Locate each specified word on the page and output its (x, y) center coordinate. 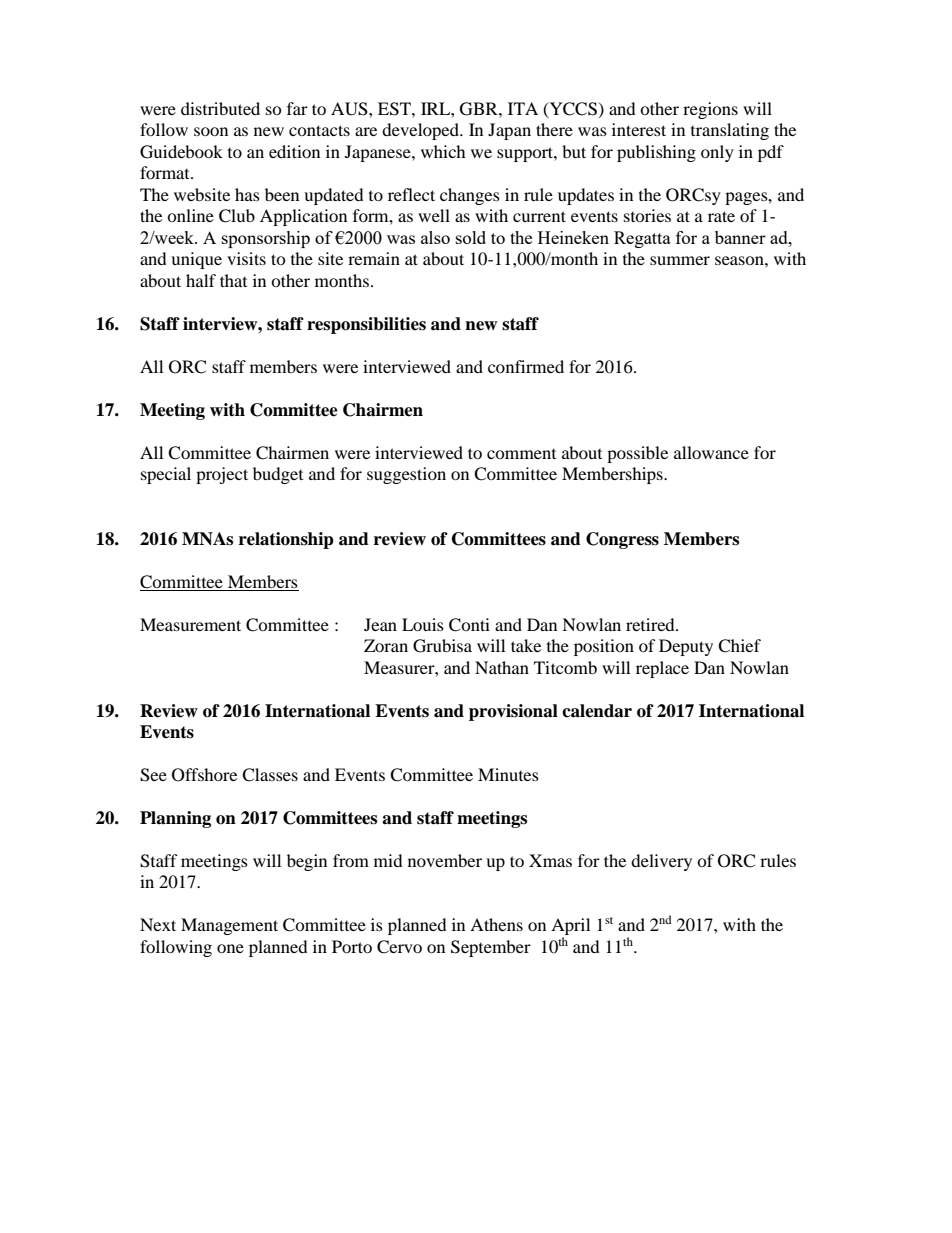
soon (211, 131)
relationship (286, 540)
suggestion (406, 475)
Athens (496, 924)
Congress (622, 540)
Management (229, 926)
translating (730, 131)
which (443, 151)
